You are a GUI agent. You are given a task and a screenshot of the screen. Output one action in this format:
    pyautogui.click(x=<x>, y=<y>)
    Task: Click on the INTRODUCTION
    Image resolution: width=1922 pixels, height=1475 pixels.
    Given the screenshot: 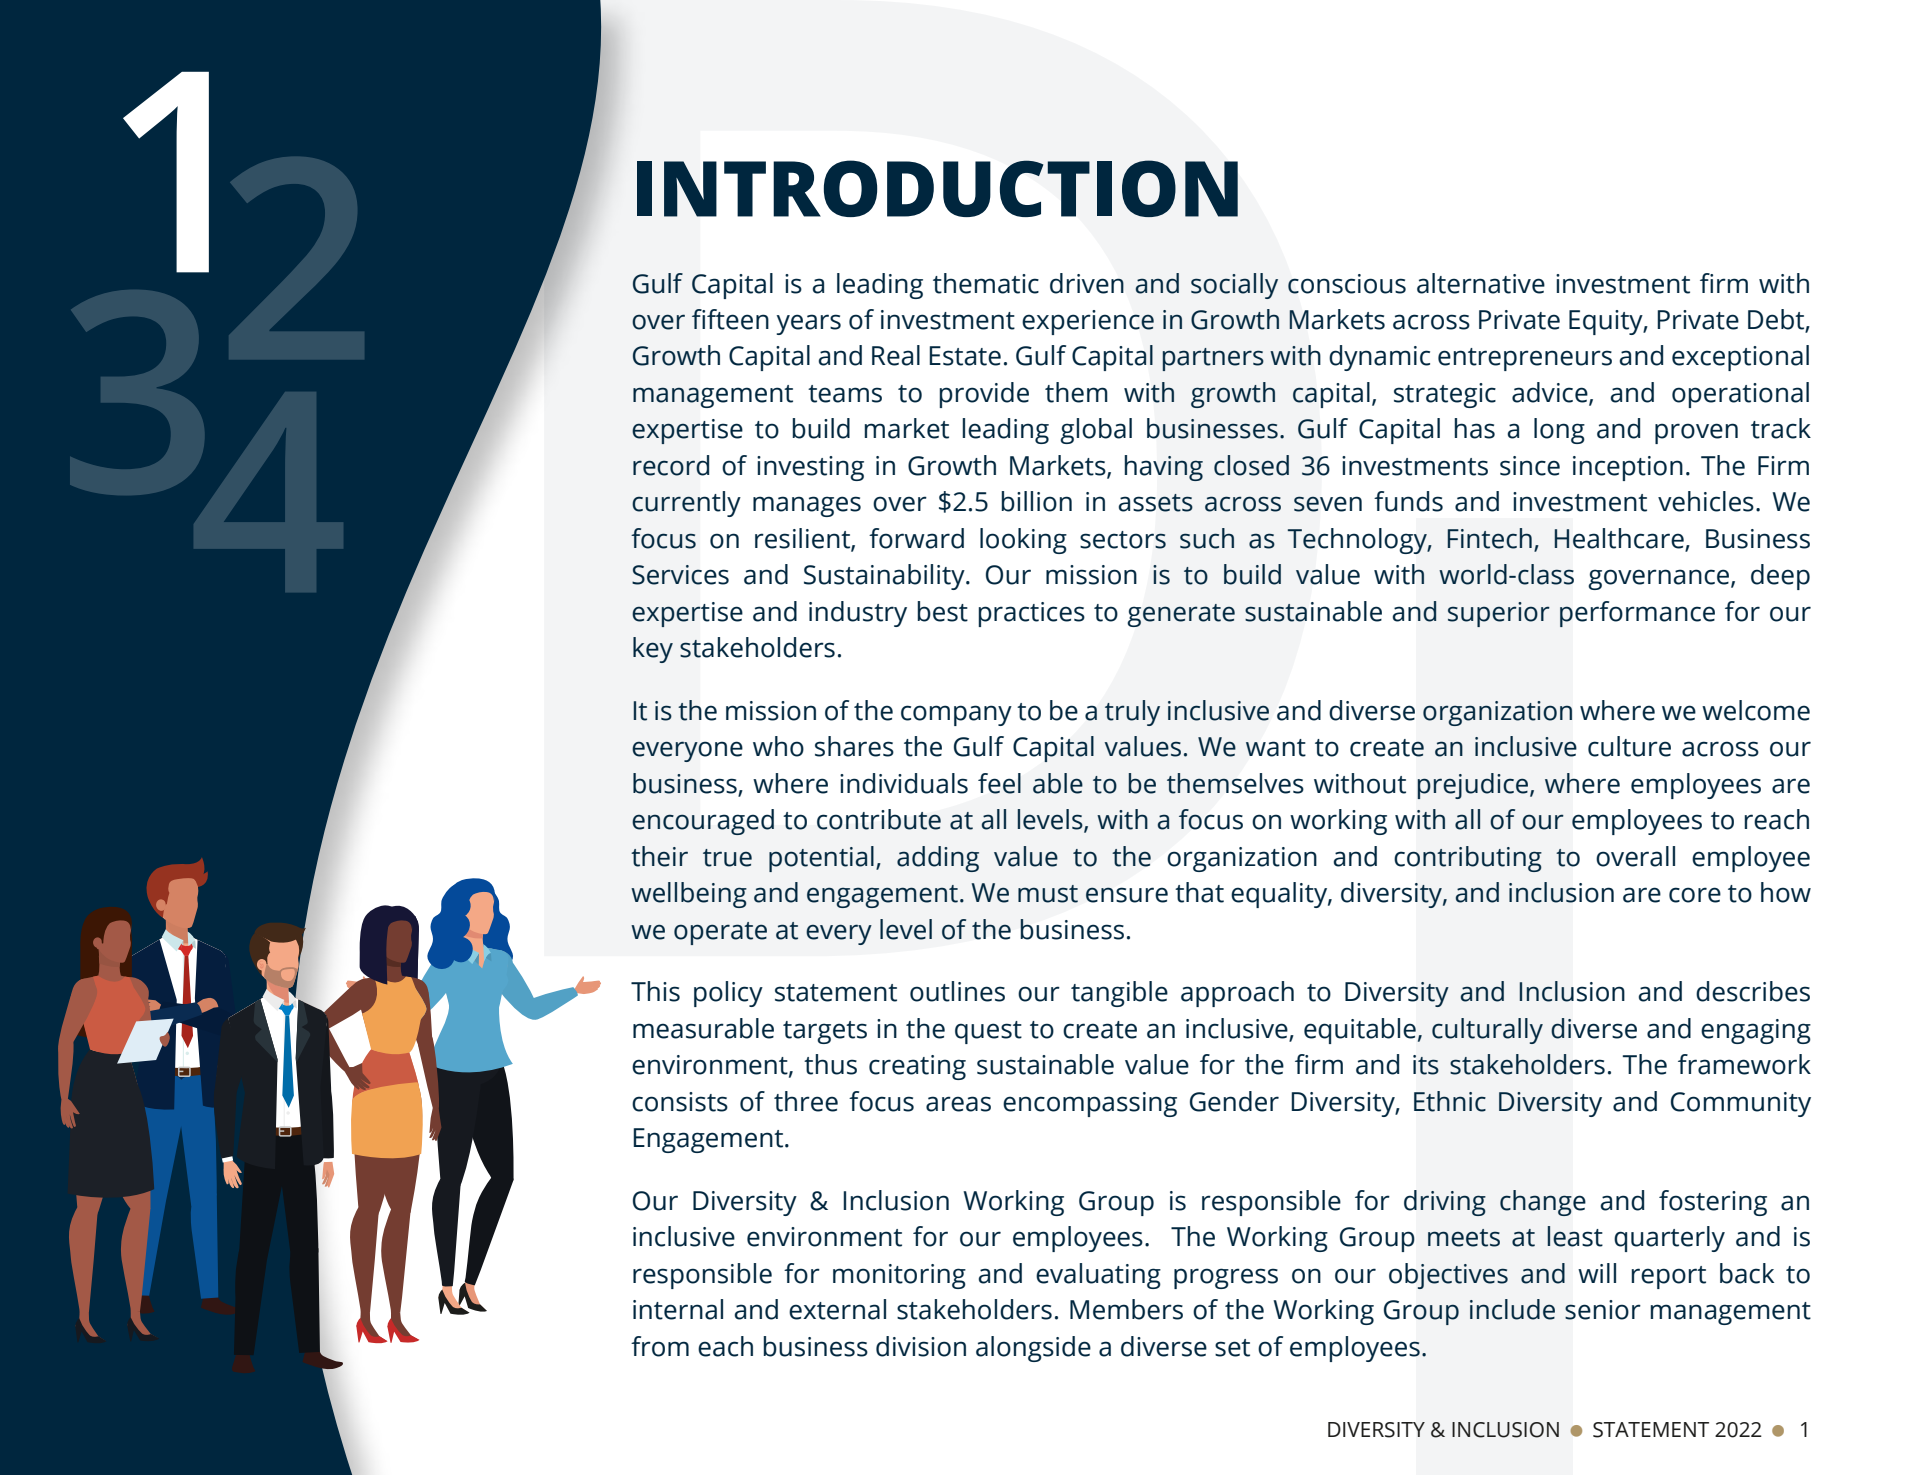 What is the action you would take?
    pyautogui.click(x=937, y=188)
